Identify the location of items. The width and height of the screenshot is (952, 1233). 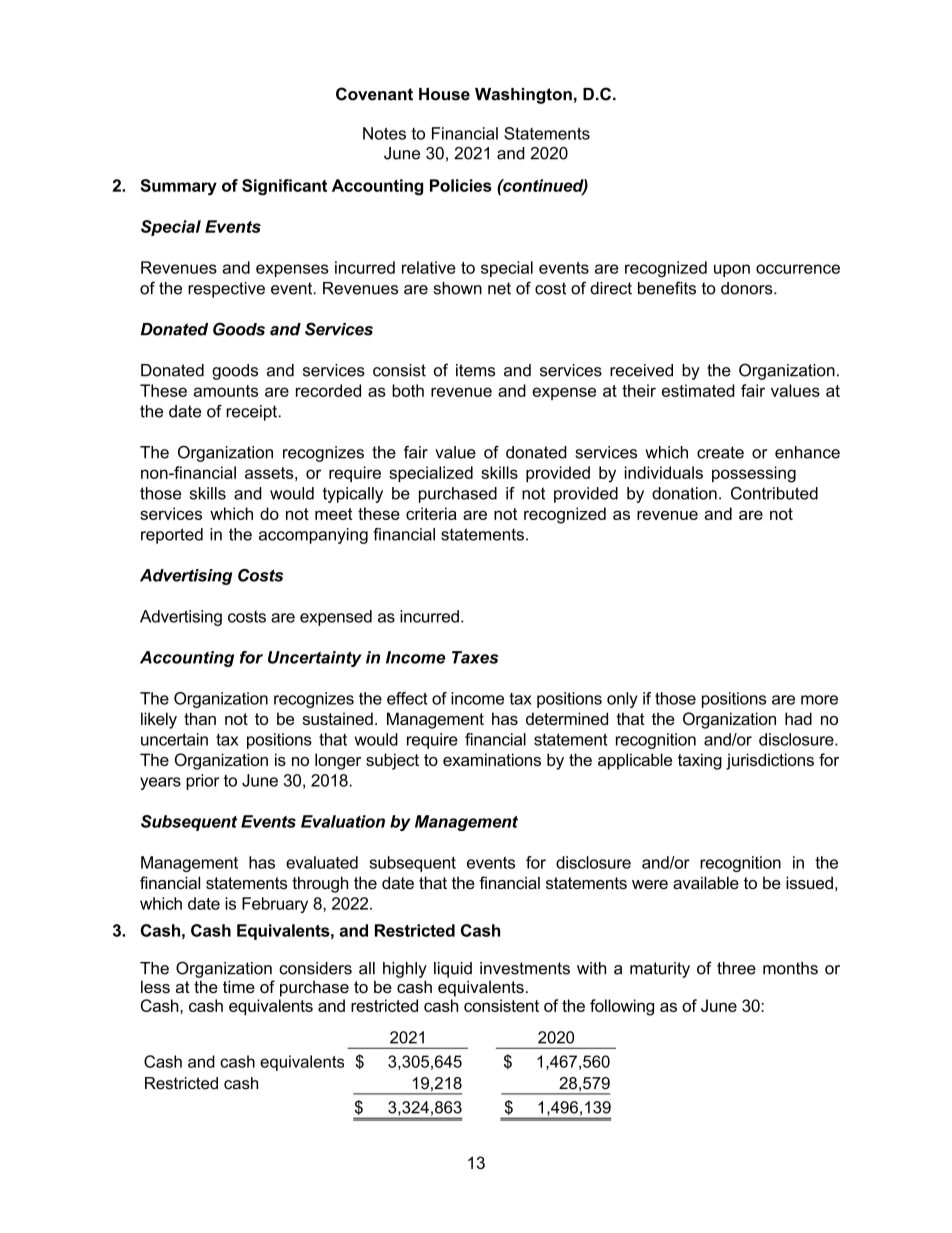
(475, 370).
